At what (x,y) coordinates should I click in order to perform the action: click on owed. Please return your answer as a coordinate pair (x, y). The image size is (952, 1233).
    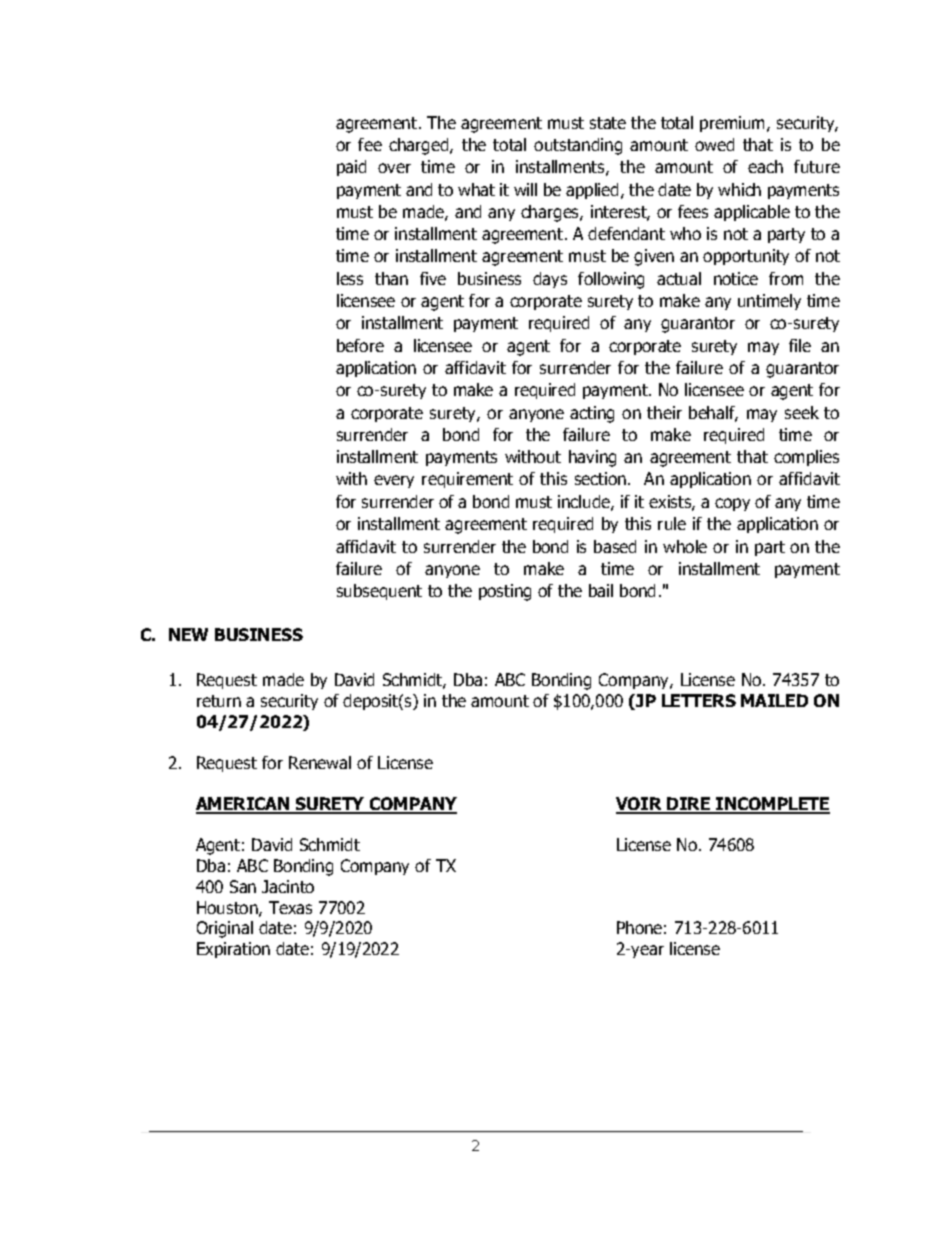
    Looking at the image, I should click on (714, 144).
